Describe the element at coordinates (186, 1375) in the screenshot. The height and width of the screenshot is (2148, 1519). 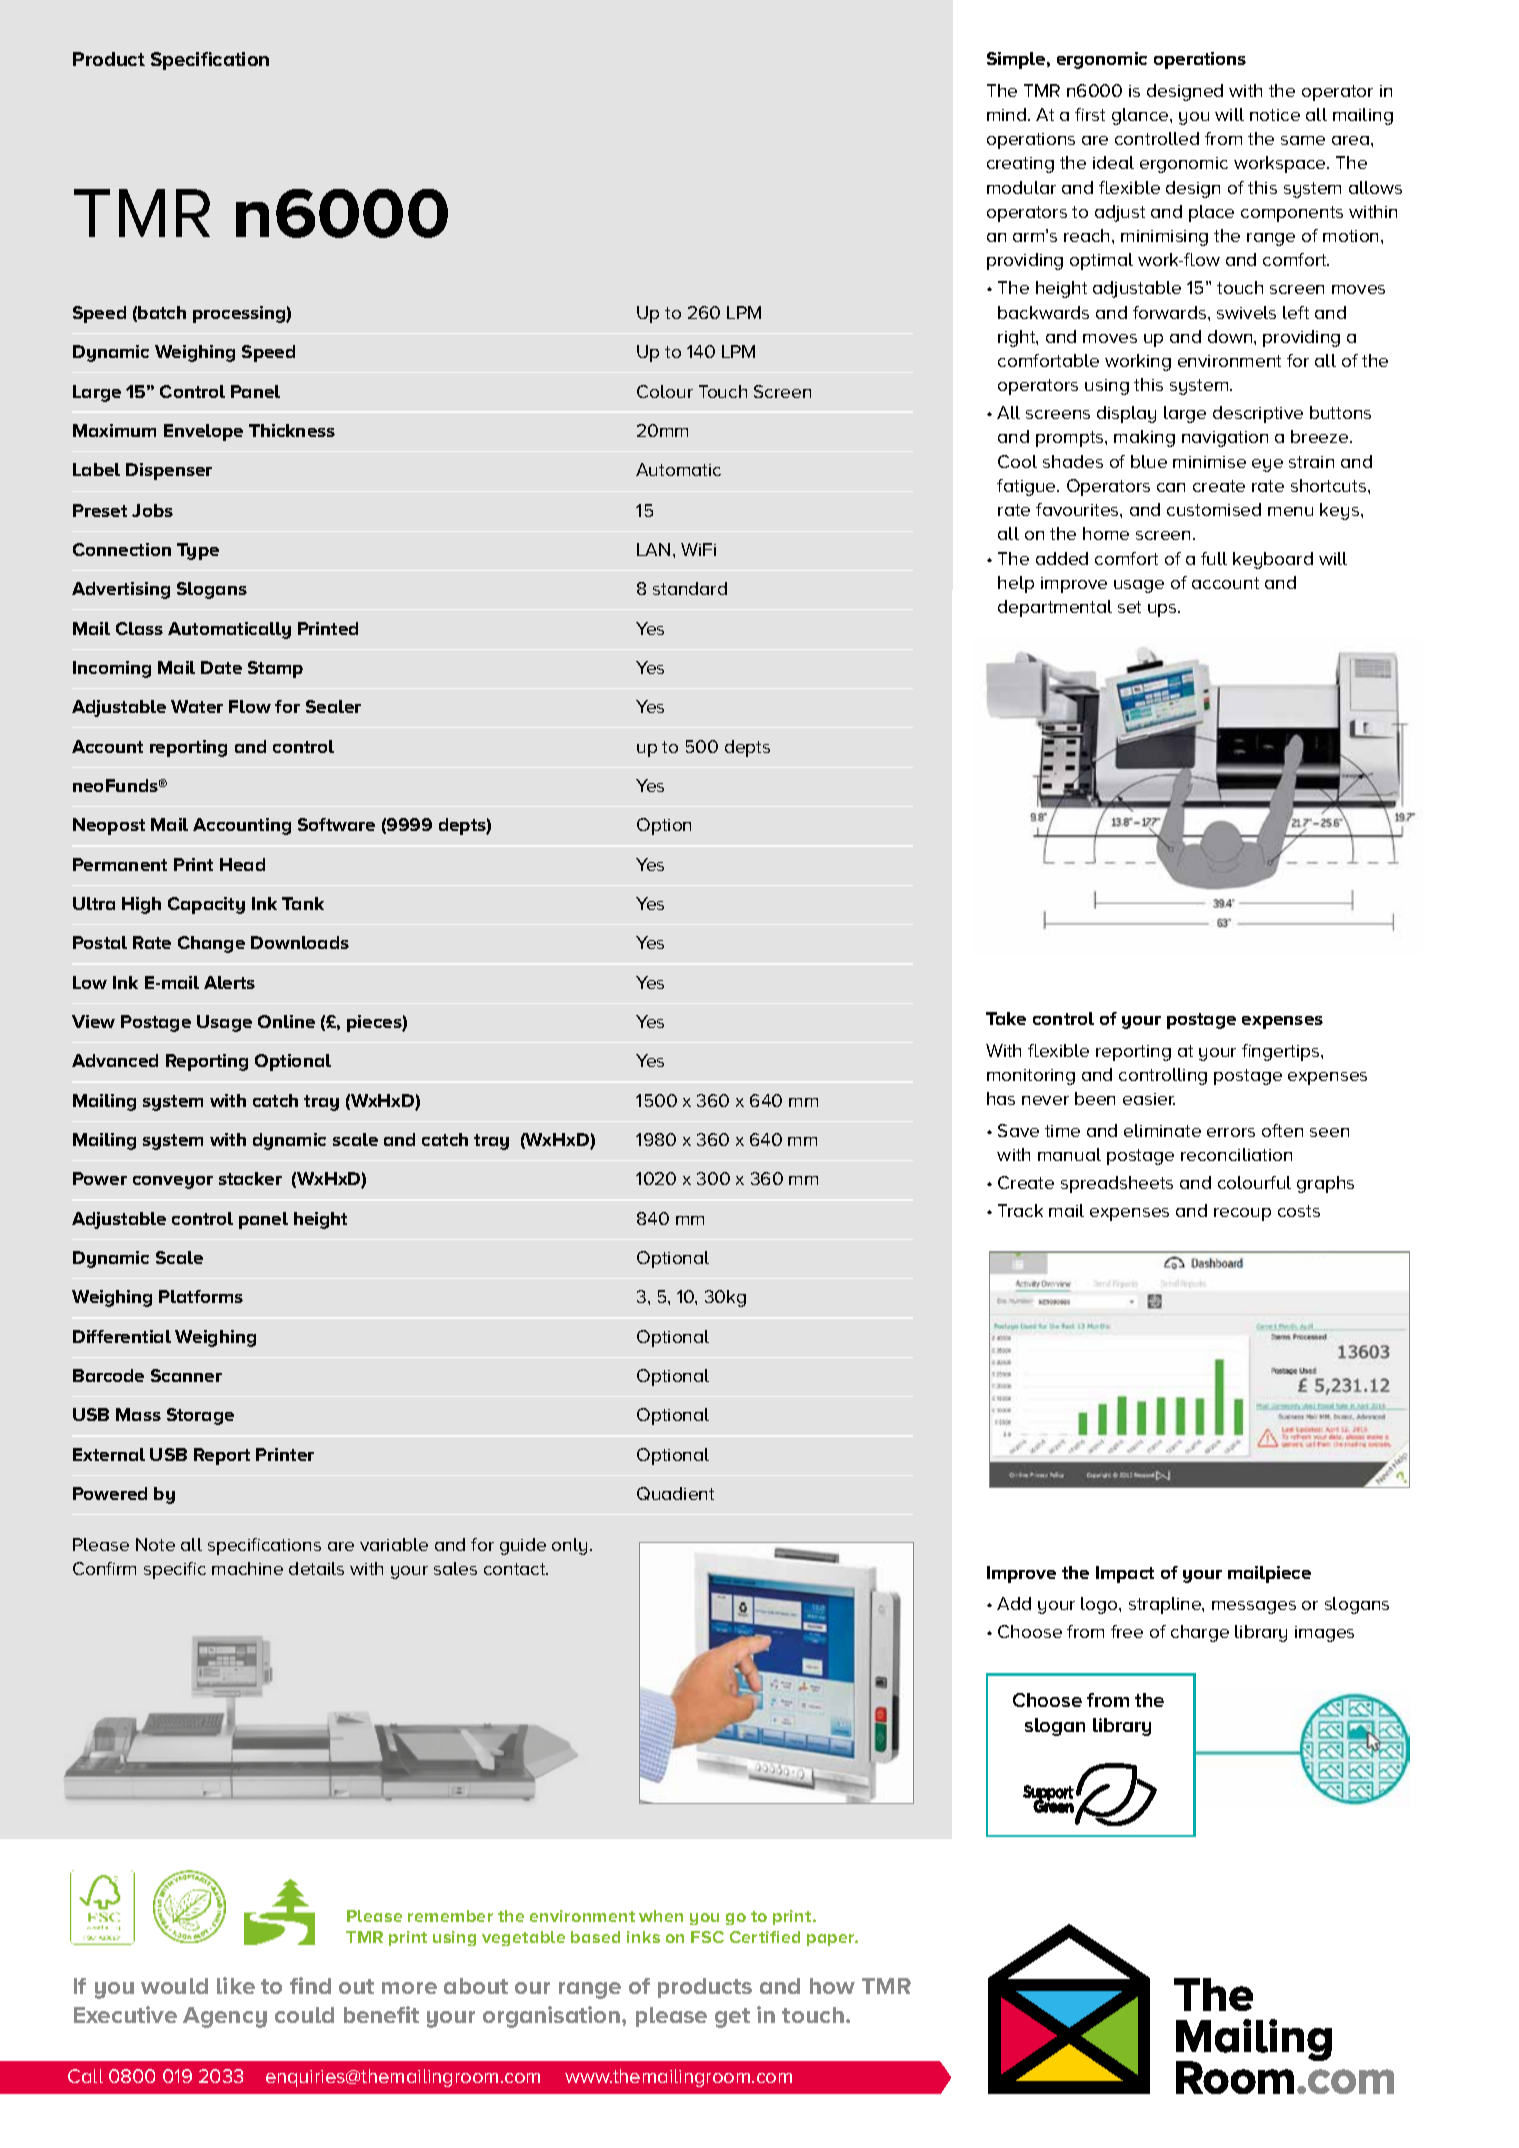
I see `Scanner` at that location.
